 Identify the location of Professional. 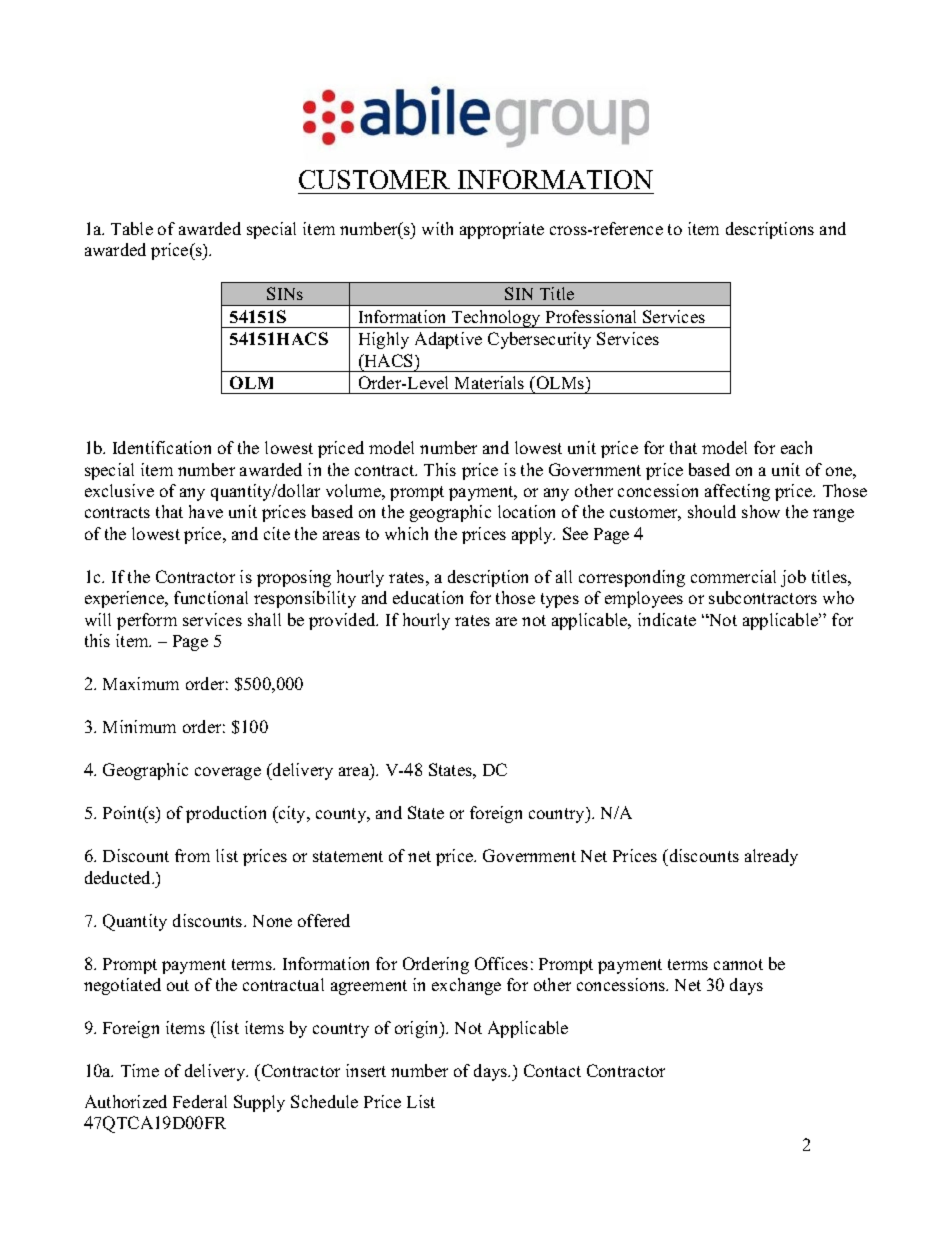
(591, 316).
